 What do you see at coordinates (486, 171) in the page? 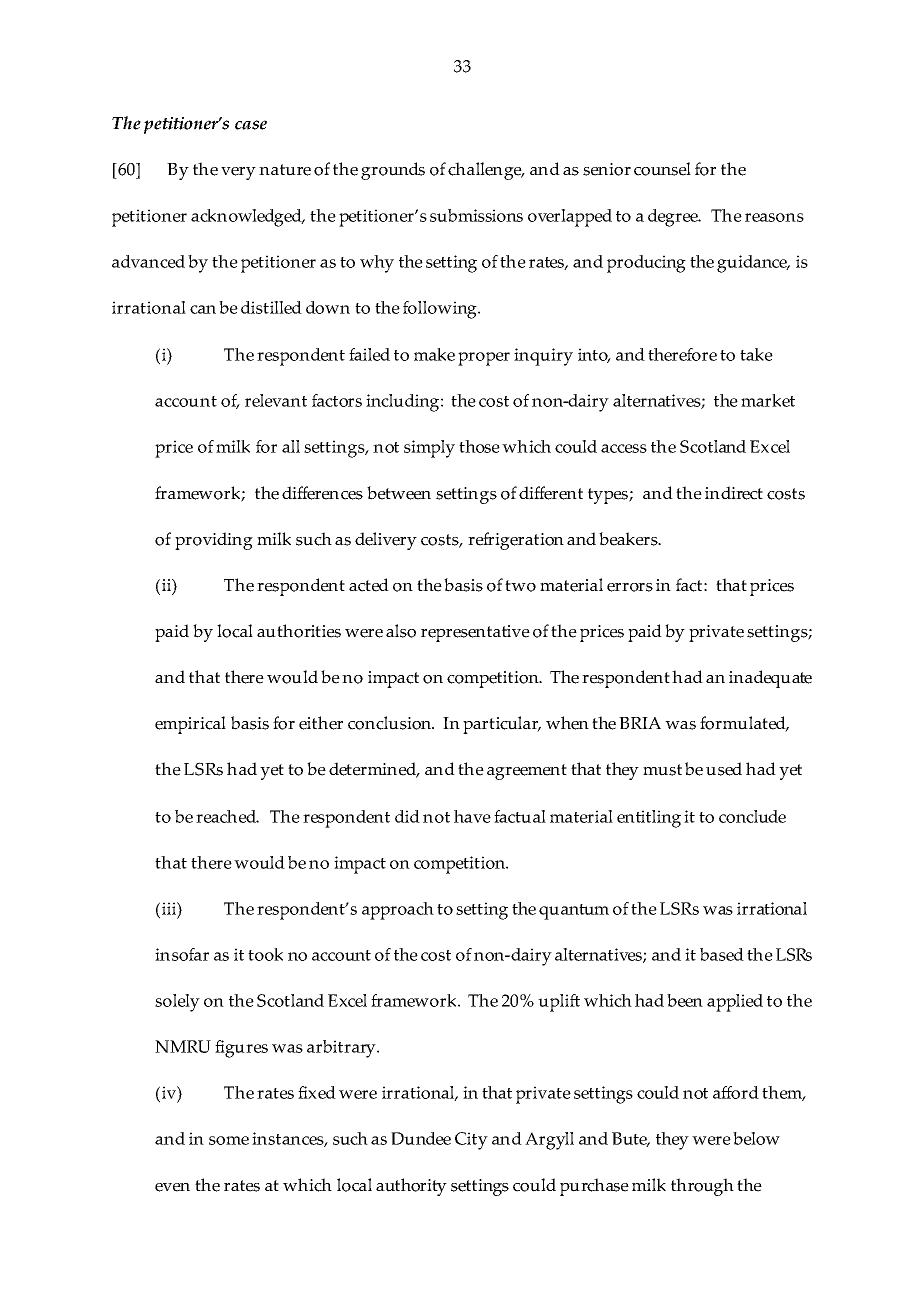
I see `challenge` at bounding box center [486, 171].
